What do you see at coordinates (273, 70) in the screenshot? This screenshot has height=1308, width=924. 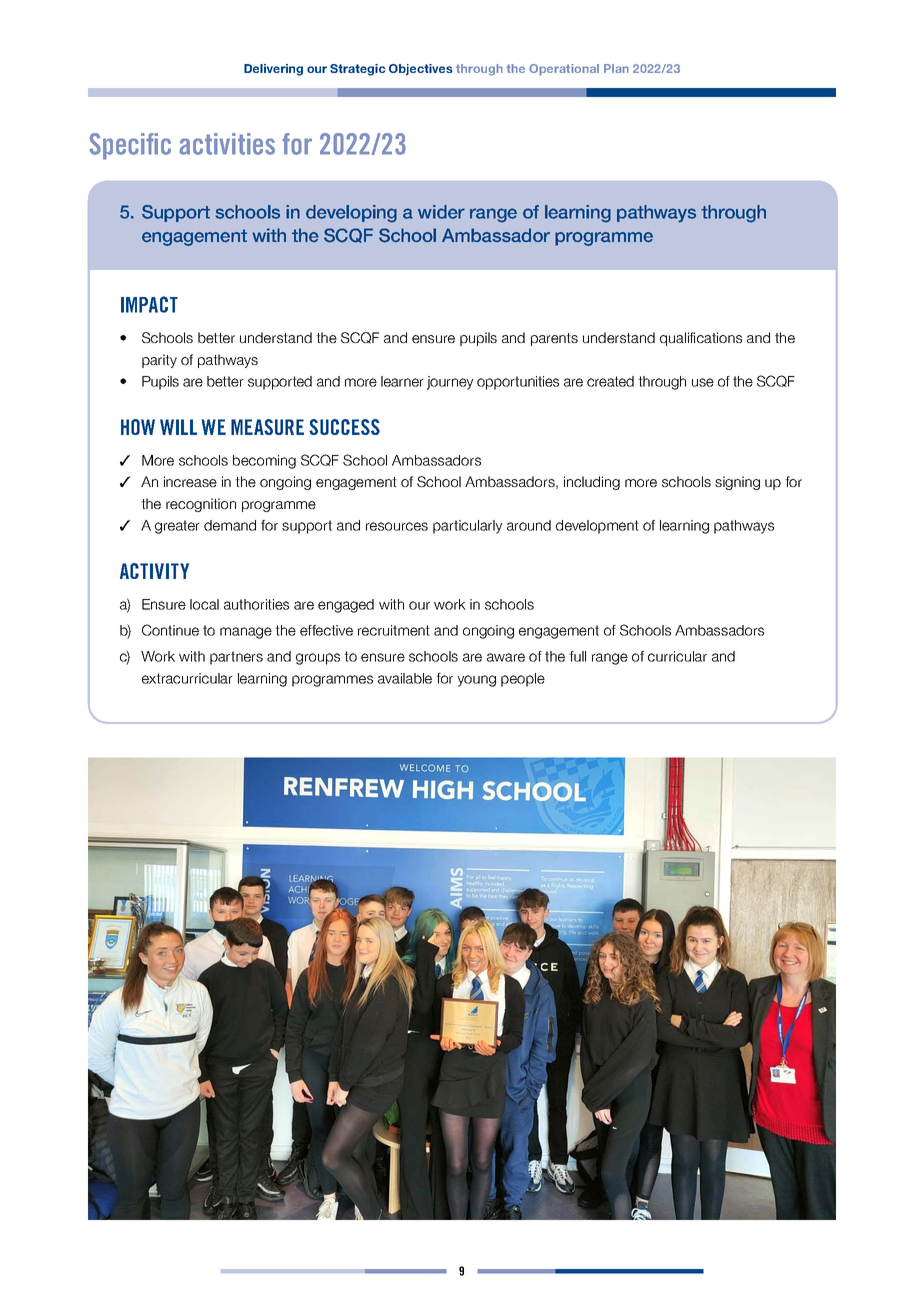 I see `Delivering` at bounding box center [273, 70].
